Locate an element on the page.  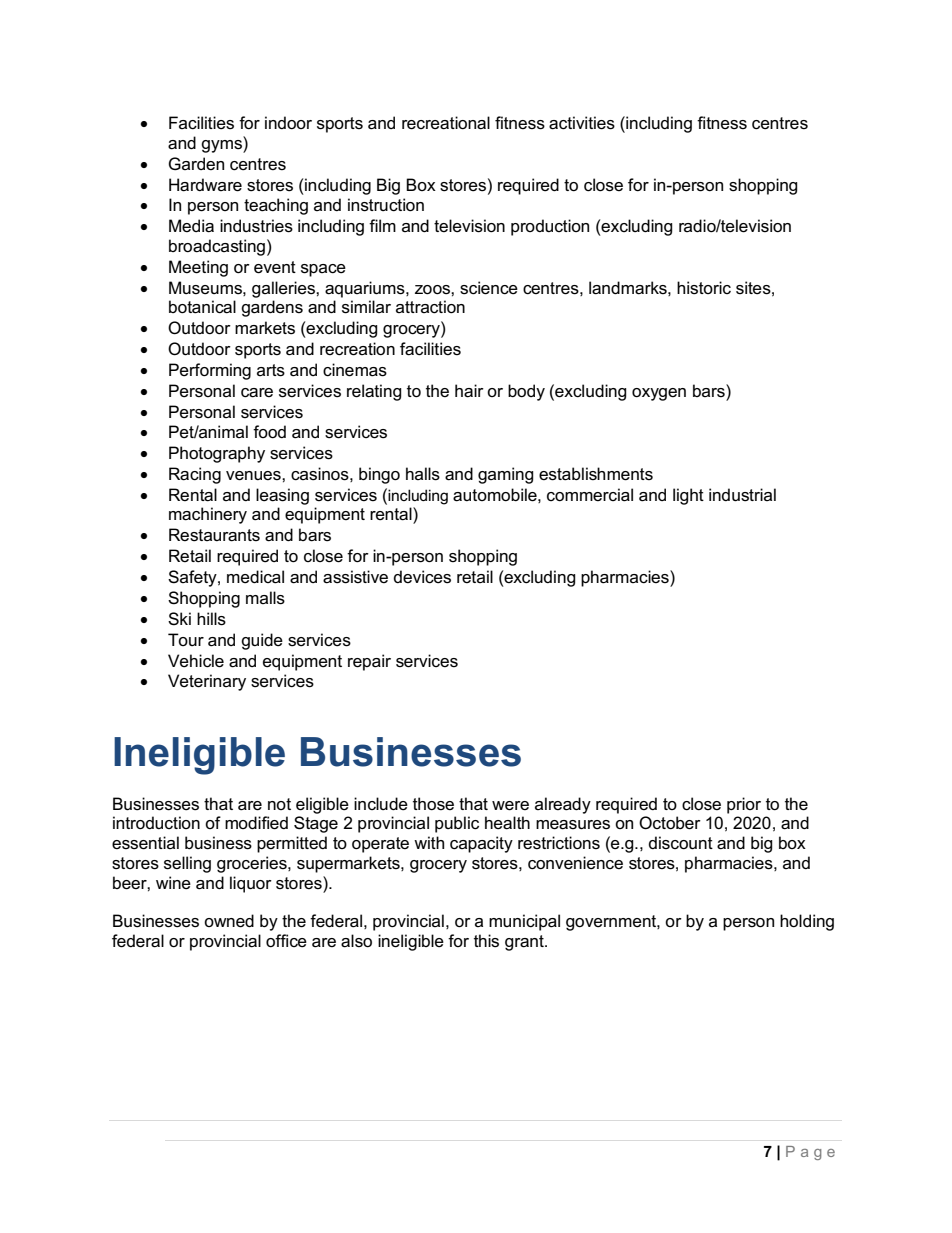
discount is located at coordinates (681, 843).
